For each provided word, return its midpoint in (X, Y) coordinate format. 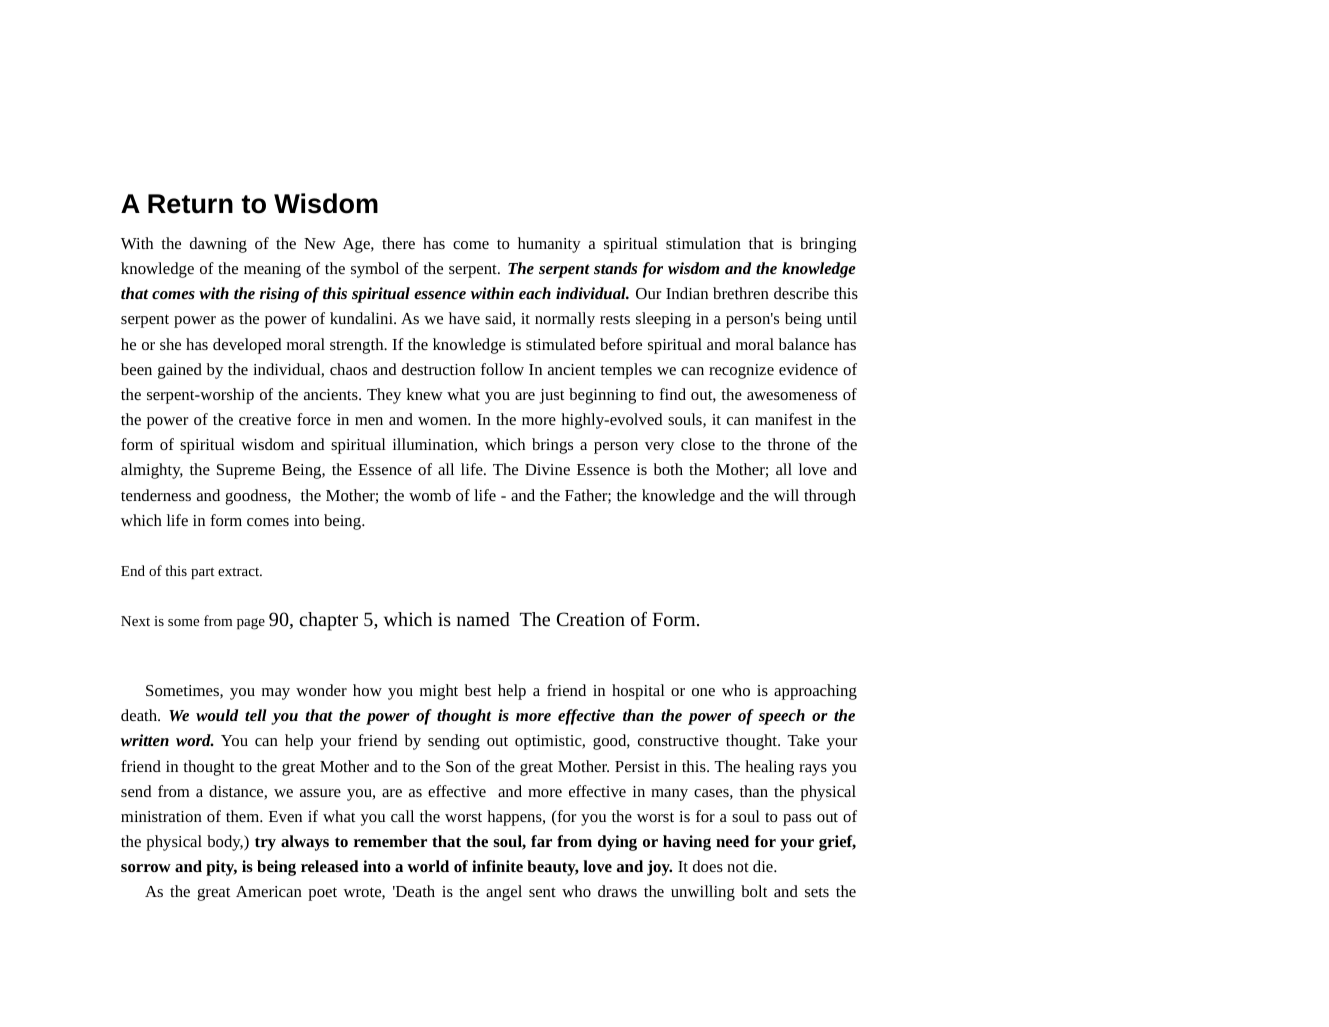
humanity (549, 245)
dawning (218, 245)
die (764, 866)
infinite (497, 866)
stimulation (703, 243)
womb (430, 495)
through (830, 497)
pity (221, 868)
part (203, 573)
